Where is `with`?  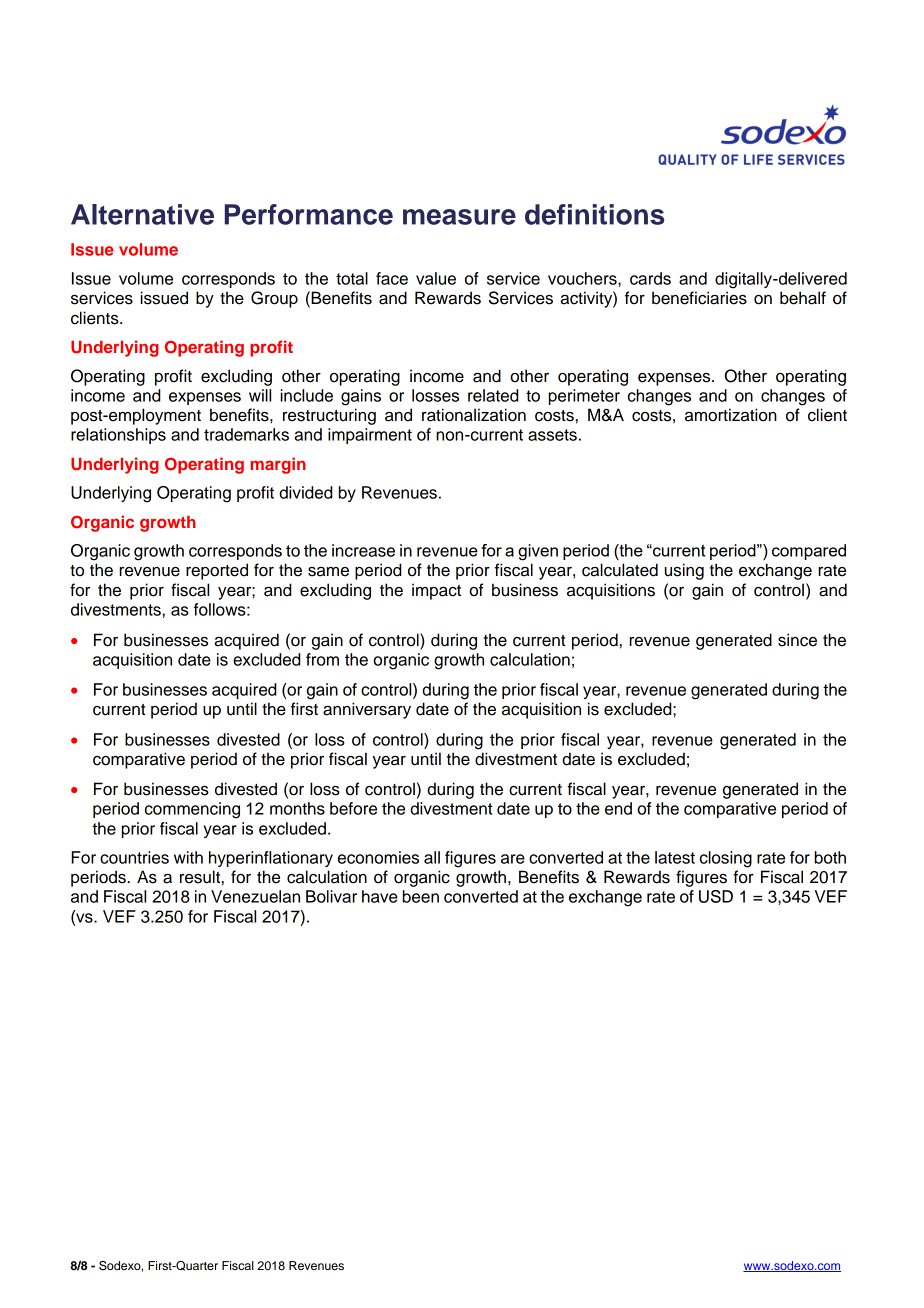
with is located at coordinates (188, 857).
